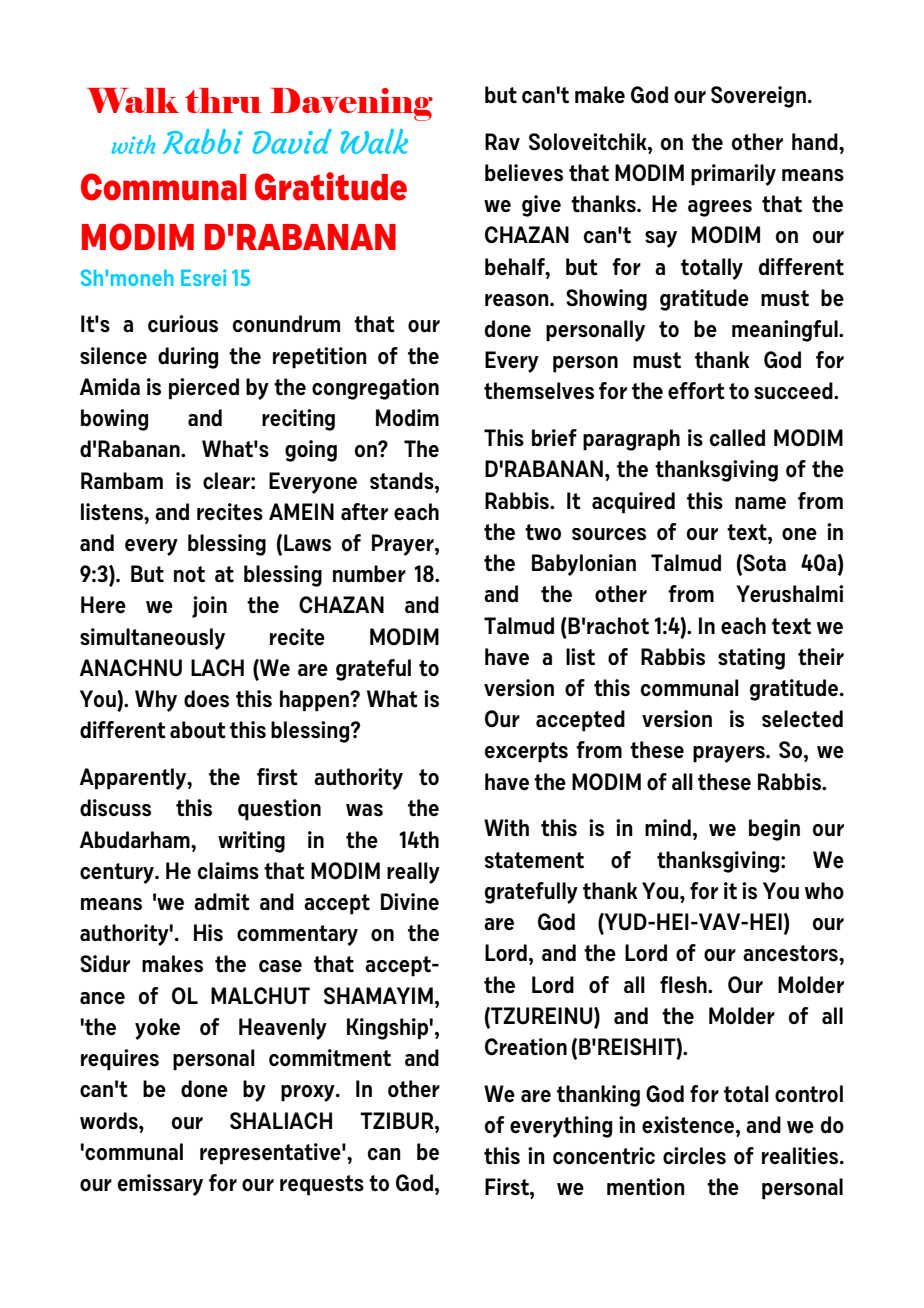 The image size is (924, 1308). I want to click on Rambam, so click(122, 481).
